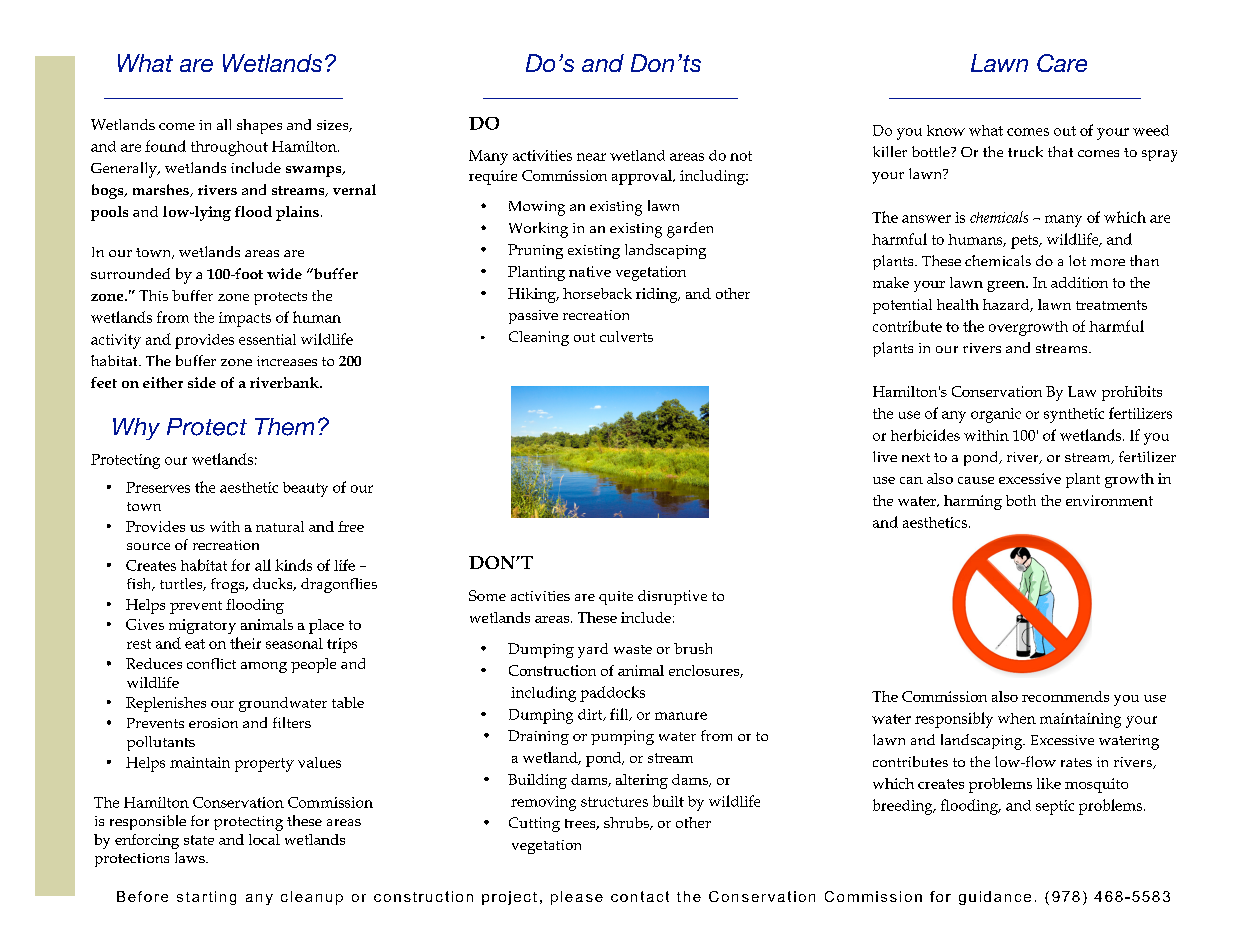  I want to click on state, so click(199, 840).
